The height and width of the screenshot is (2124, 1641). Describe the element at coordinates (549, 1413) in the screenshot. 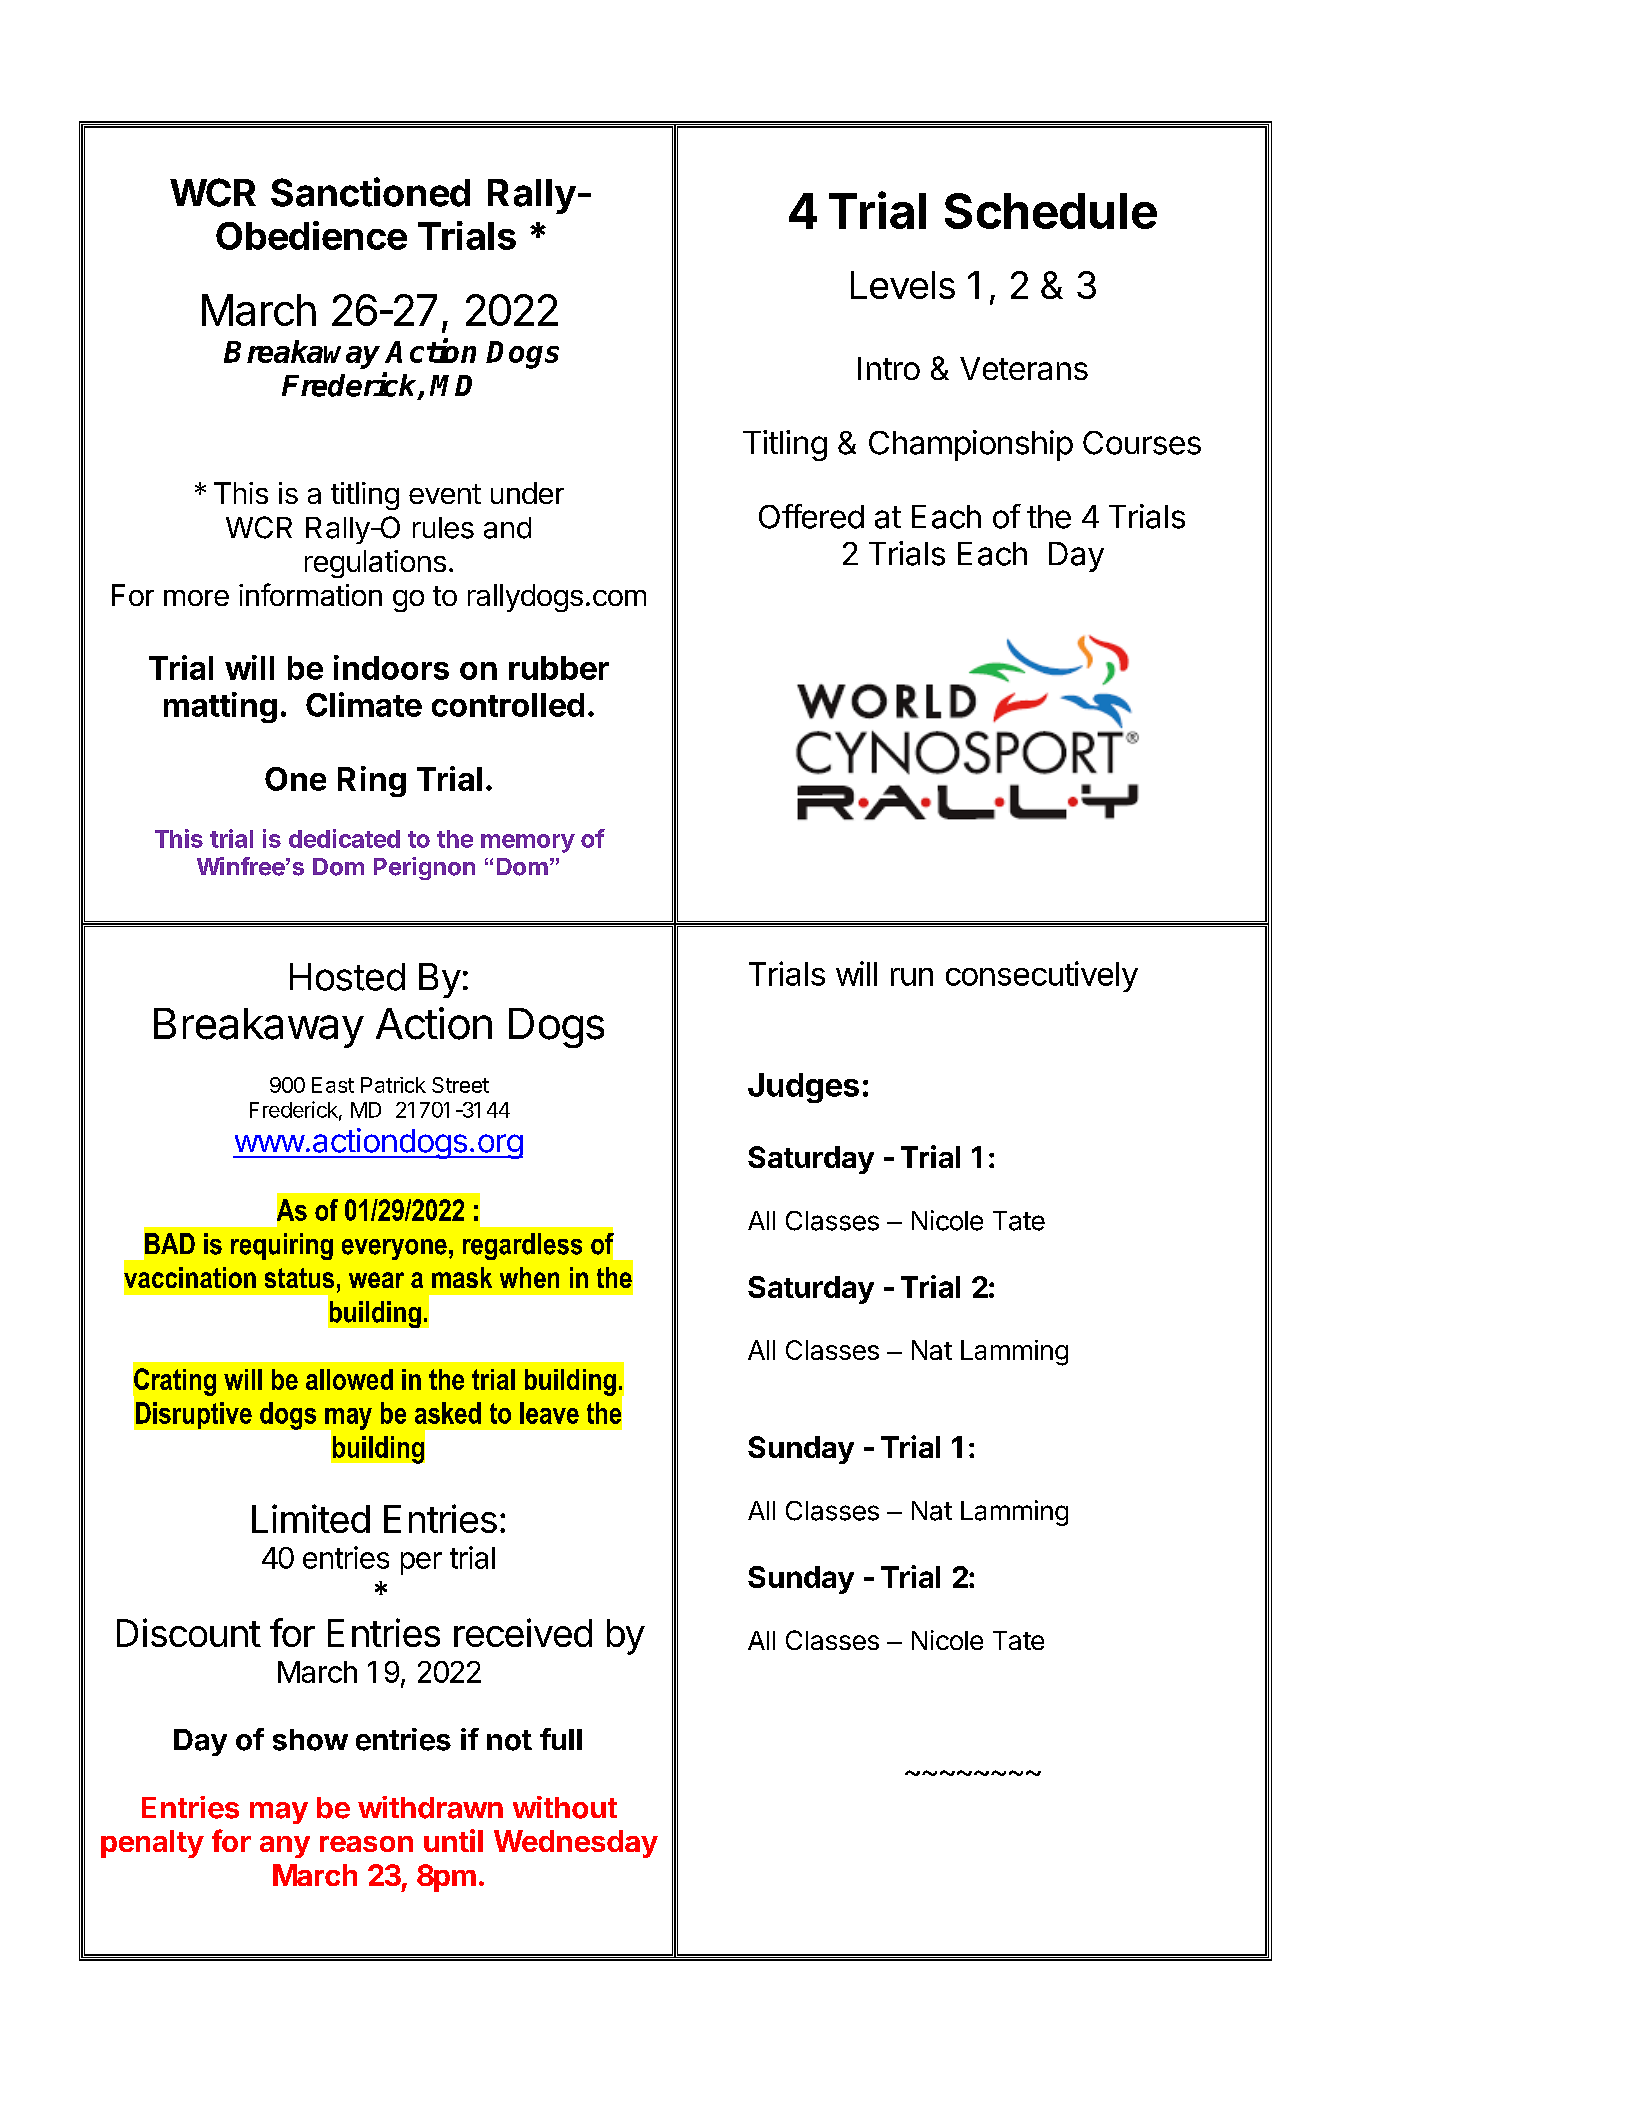

I see `leave` at that location.
